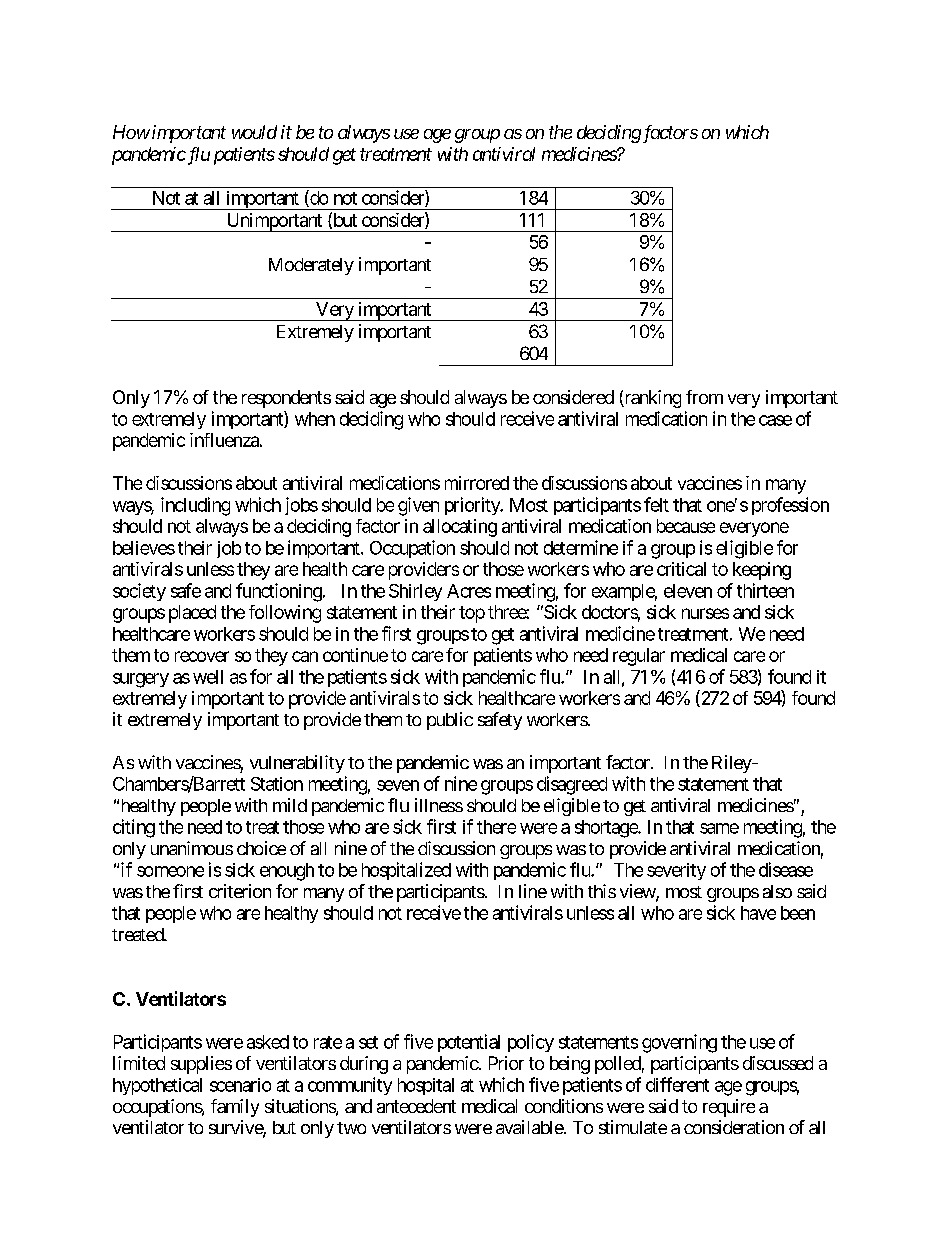 Image resolution: width=952 pixels, height=1233 pixels. I want to click on family, so click(235, 1108).
